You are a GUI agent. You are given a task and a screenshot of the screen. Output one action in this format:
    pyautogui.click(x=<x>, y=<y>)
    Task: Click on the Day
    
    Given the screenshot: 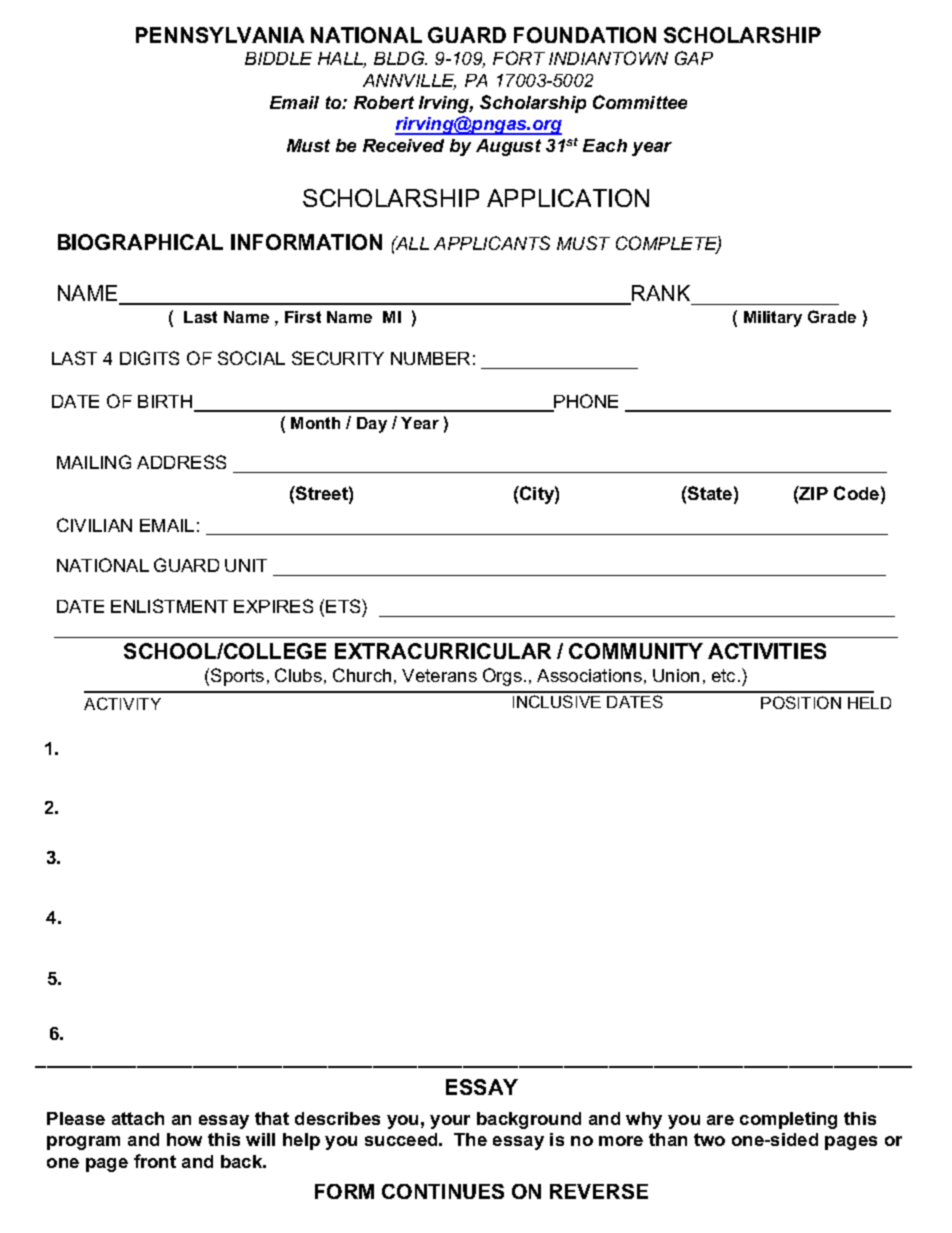 What is the action you would take?
    pyautogui.click(x=372, y=425)
